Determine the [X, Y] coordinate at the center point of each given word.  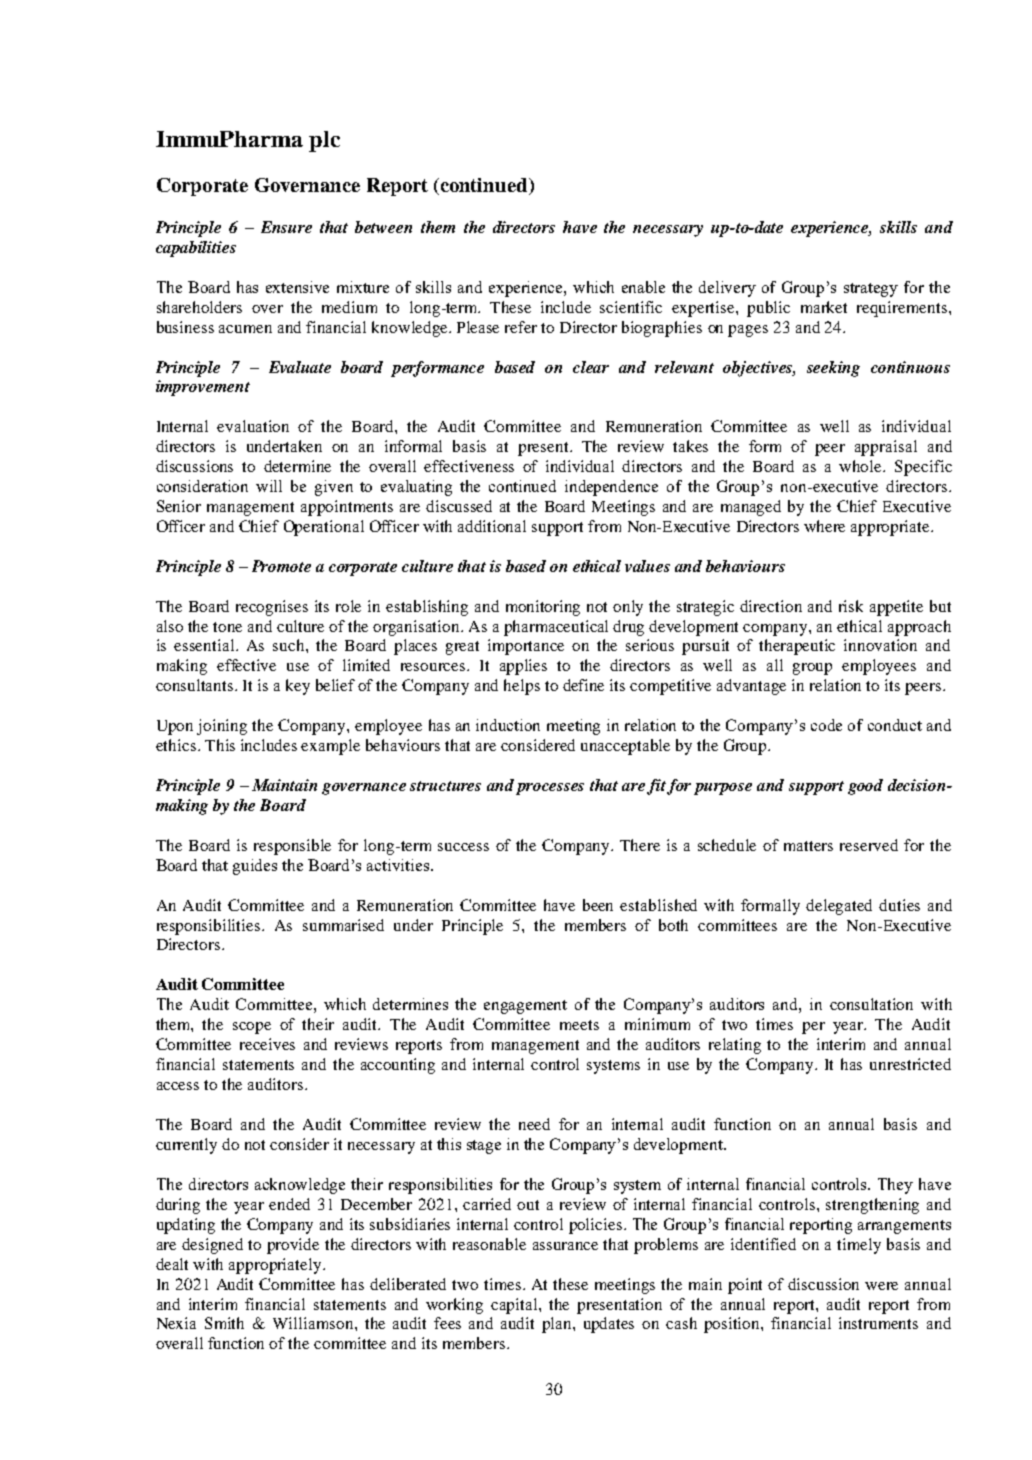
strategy [871, 290]
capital [515, 1306]
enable [643, 287]
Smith [224, 1323]
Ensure [286, 227]
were [881, 1286]
